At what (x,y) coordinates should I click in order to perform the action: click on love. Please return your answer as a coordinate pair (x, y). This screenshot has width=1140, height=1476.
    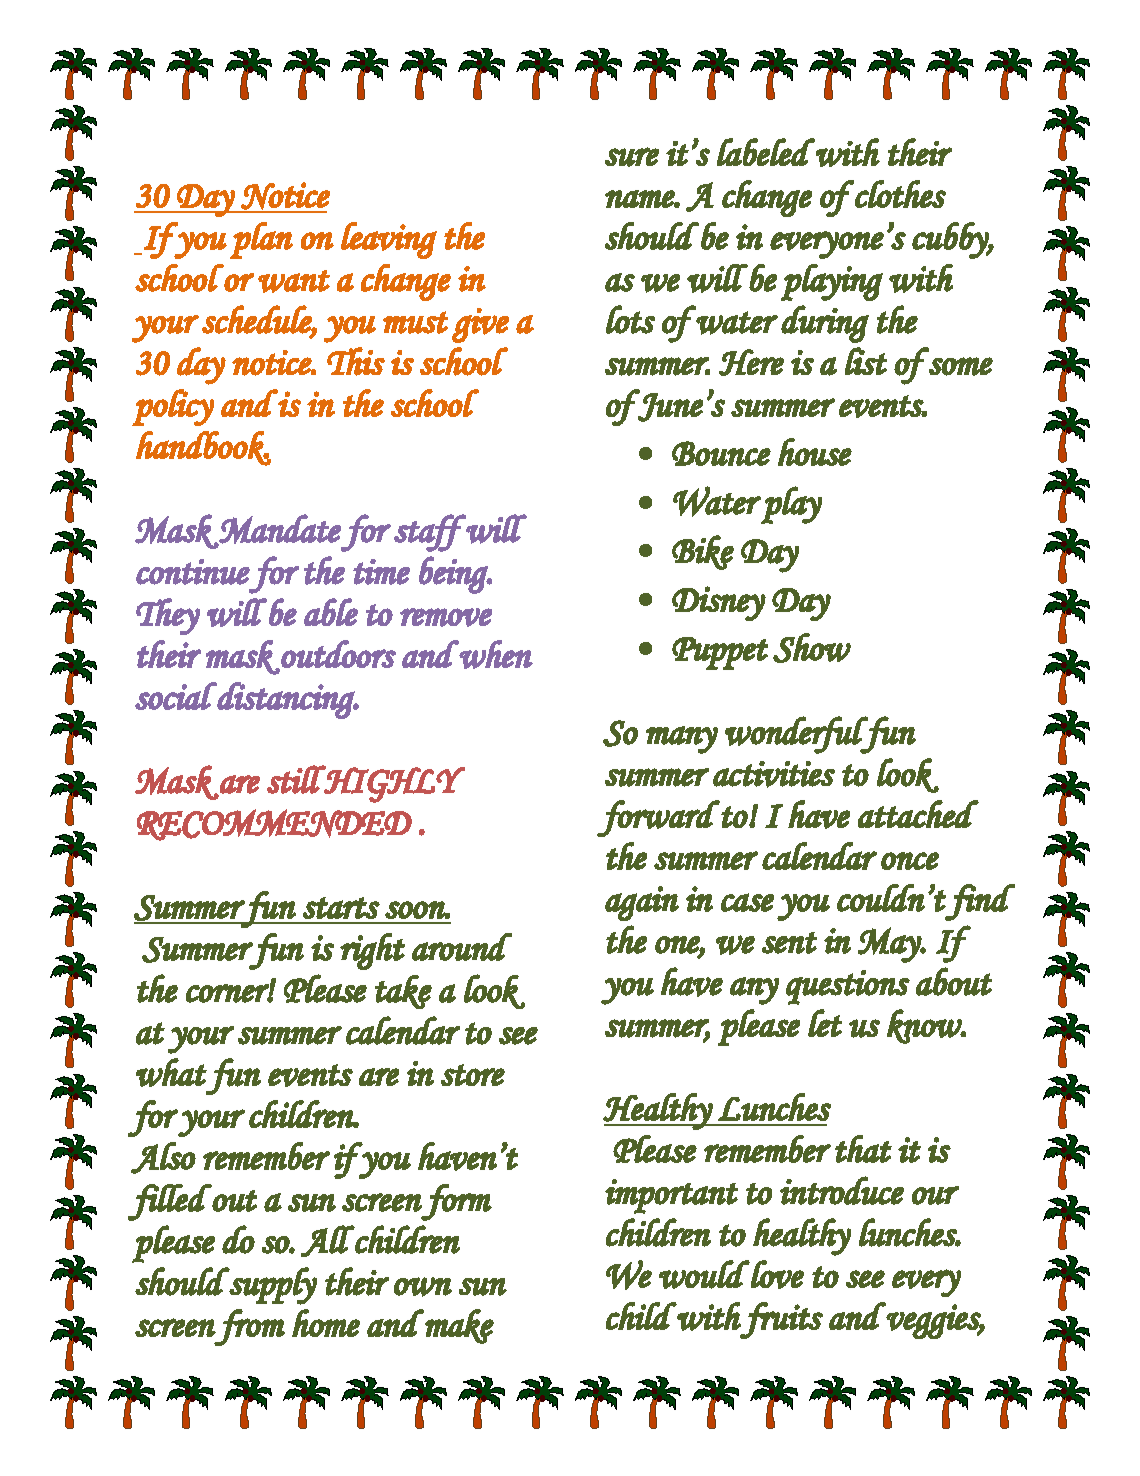
    Looking at the image, I should click on (776, 1274).
